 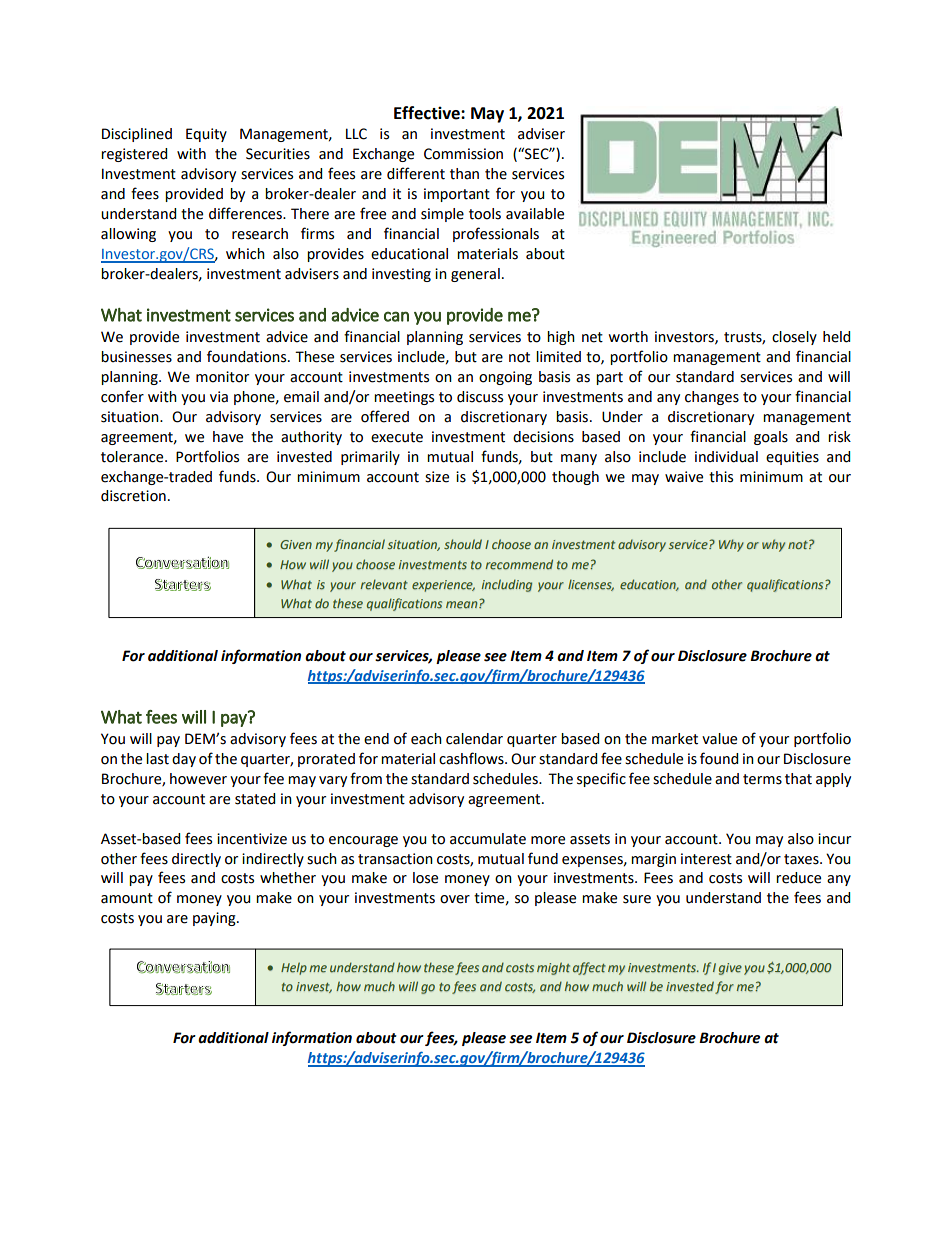 I want to click on held, so click(x=836, y=337).
